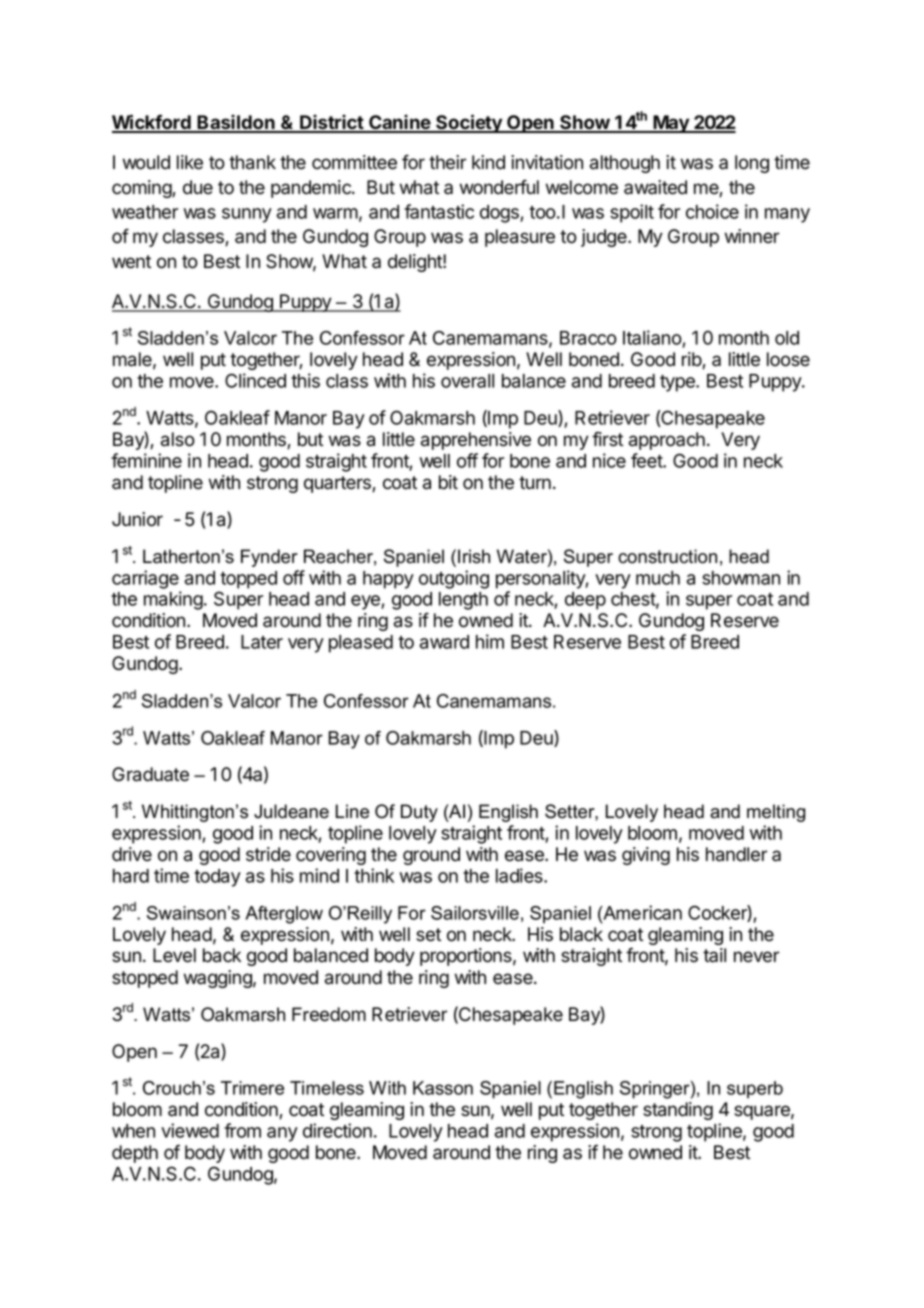  What do you see at coordinates (736, 854) in the document?
I see `handler` at bounding box center [736, 854].
